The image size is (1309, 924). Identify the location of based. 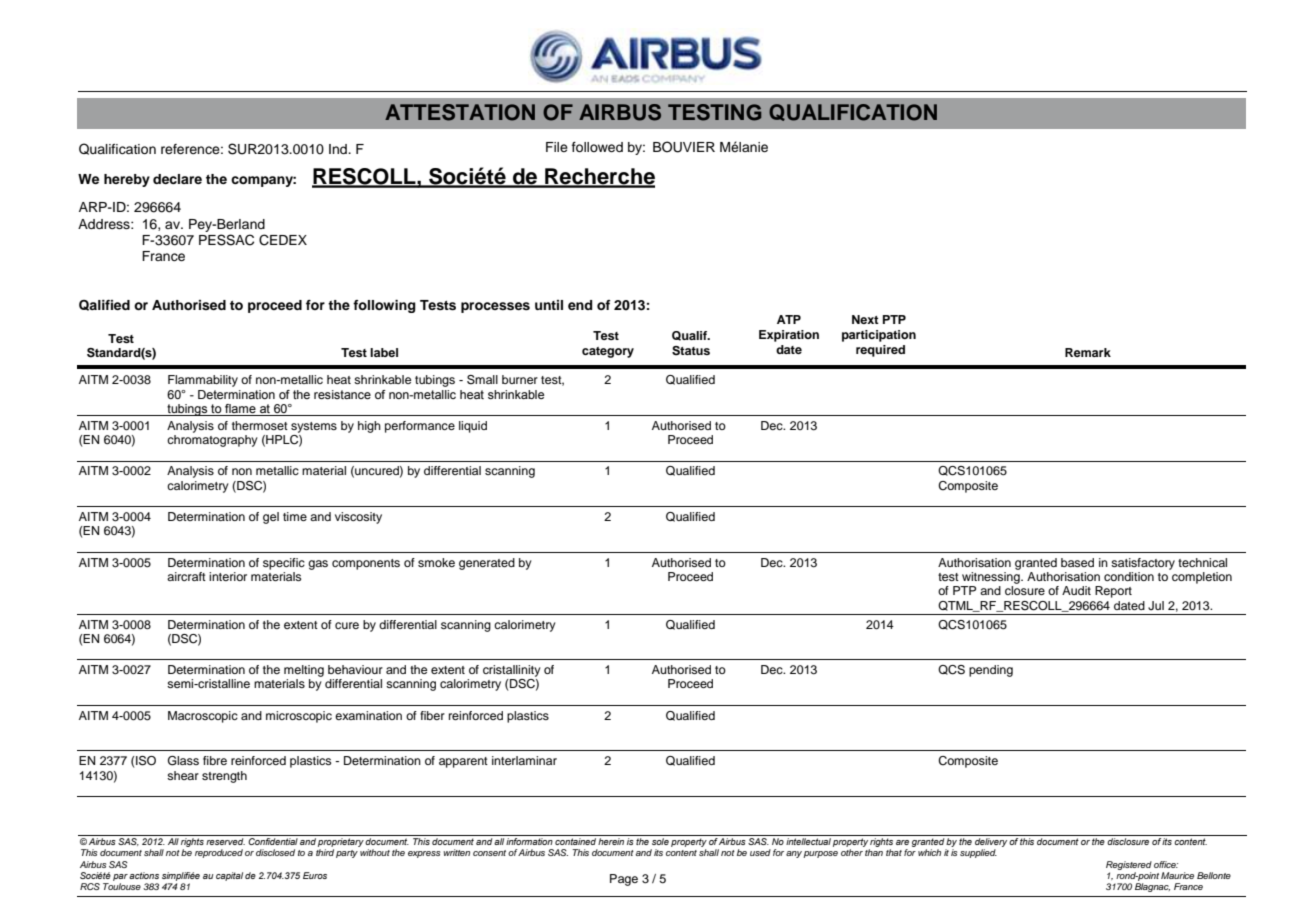
(1077, 562).
